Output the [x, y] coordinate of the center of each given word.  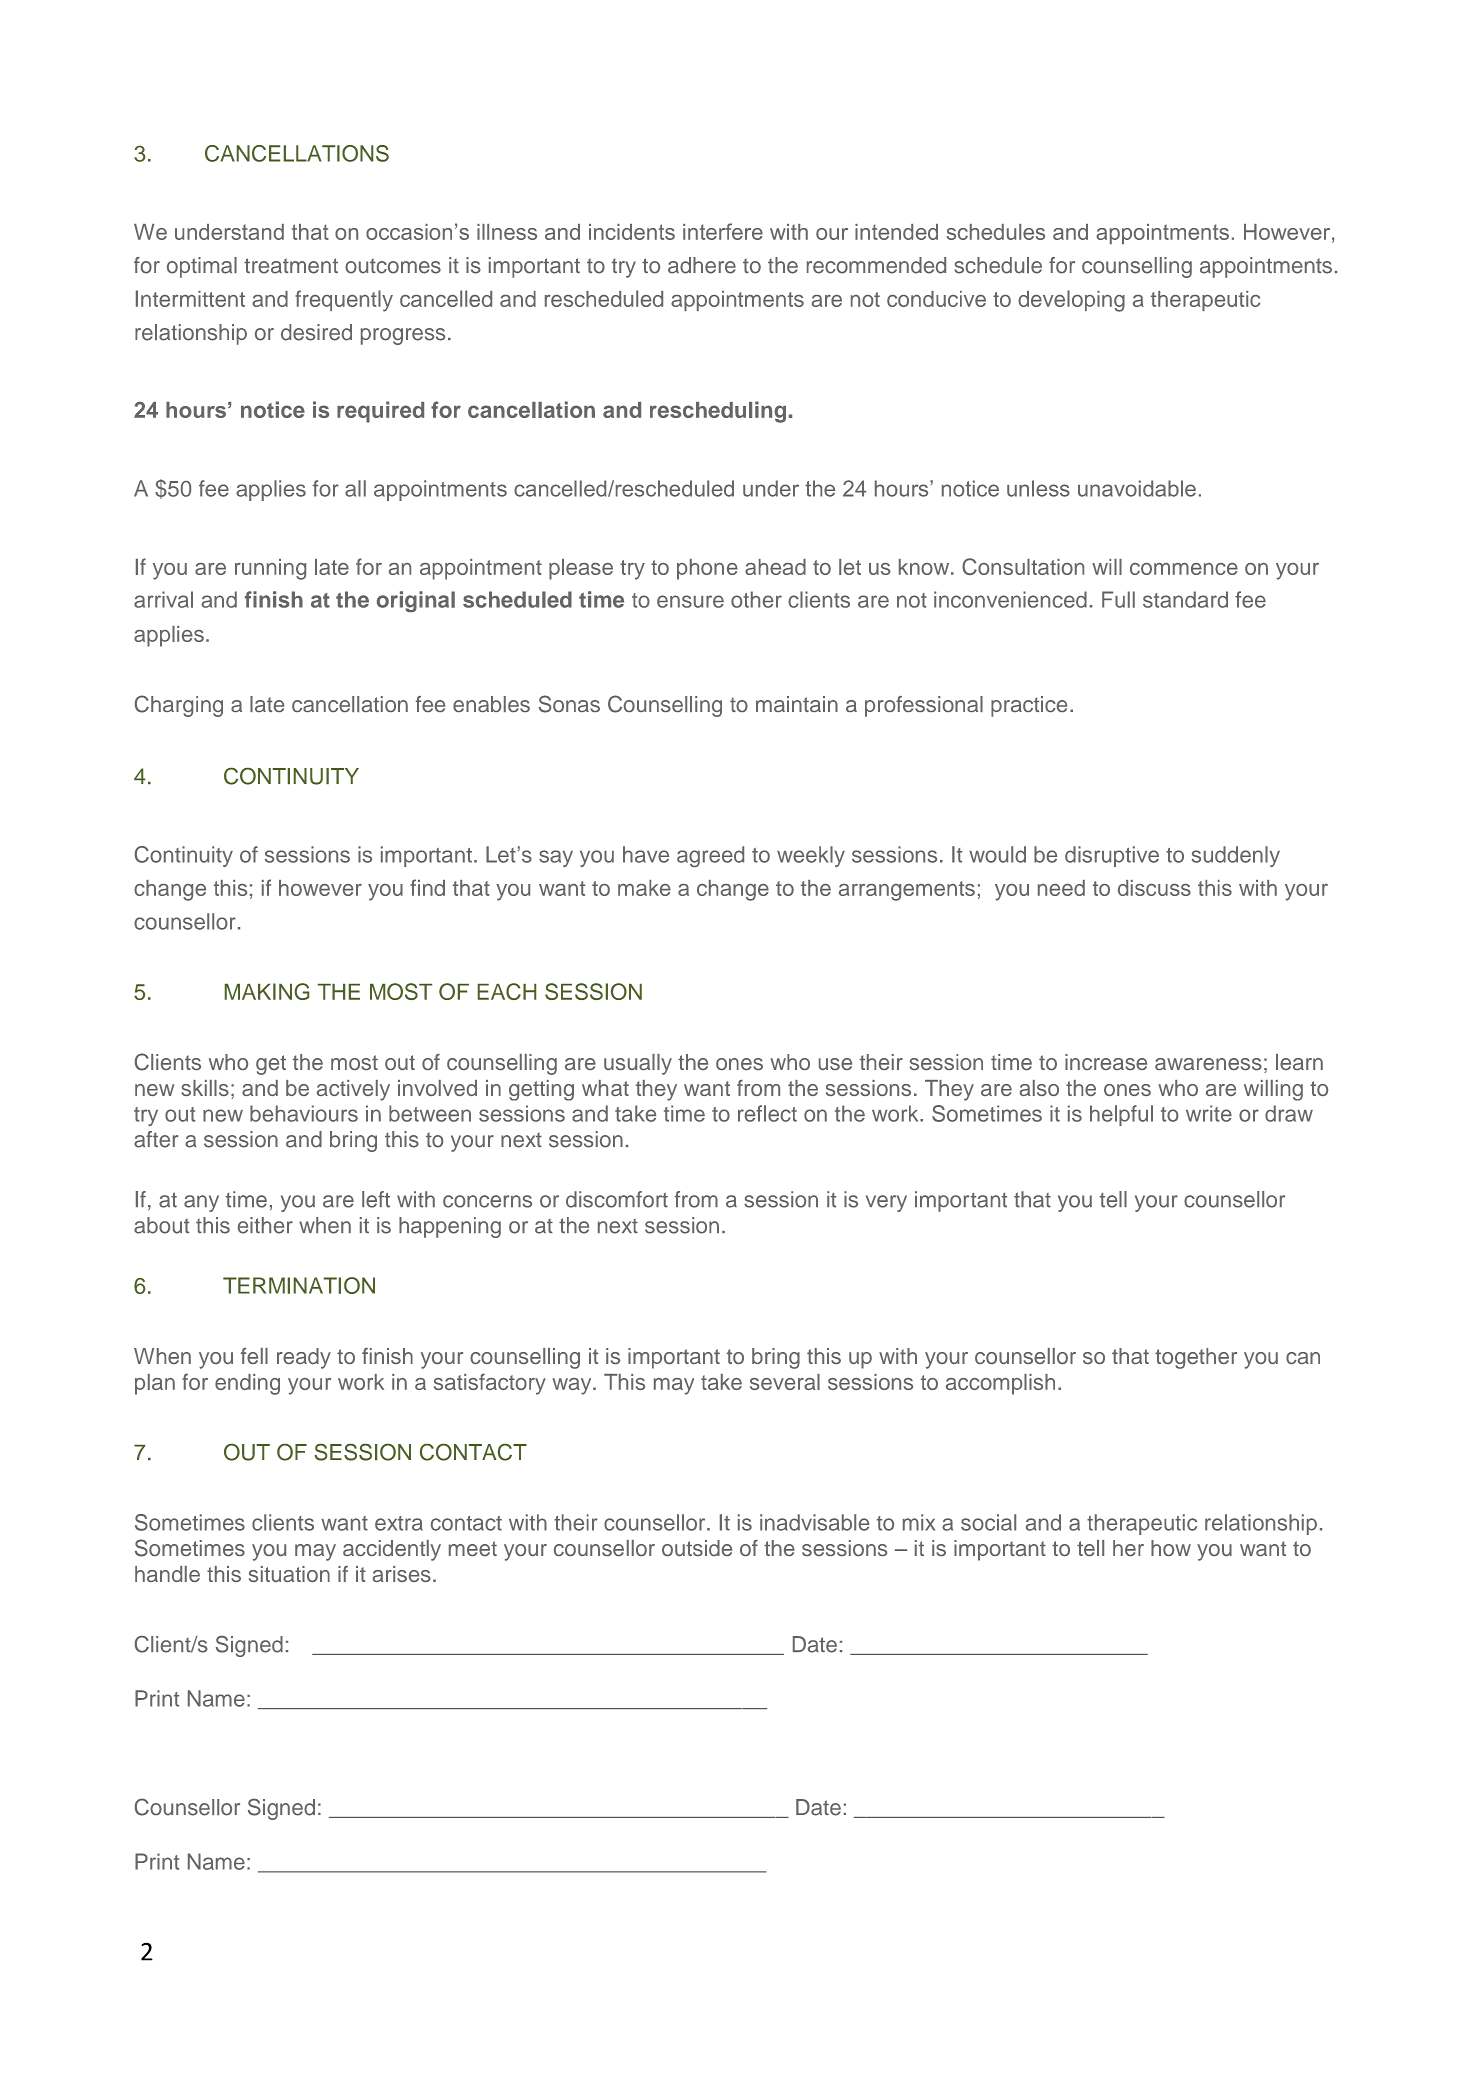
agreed [710, 856]
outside [697, 1548]
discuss [1154, 888]
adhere [702, 265]
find [427, 887]
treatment [291, 266]
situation [289, 1574]
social [988, 1522]
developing [1071, 301]
